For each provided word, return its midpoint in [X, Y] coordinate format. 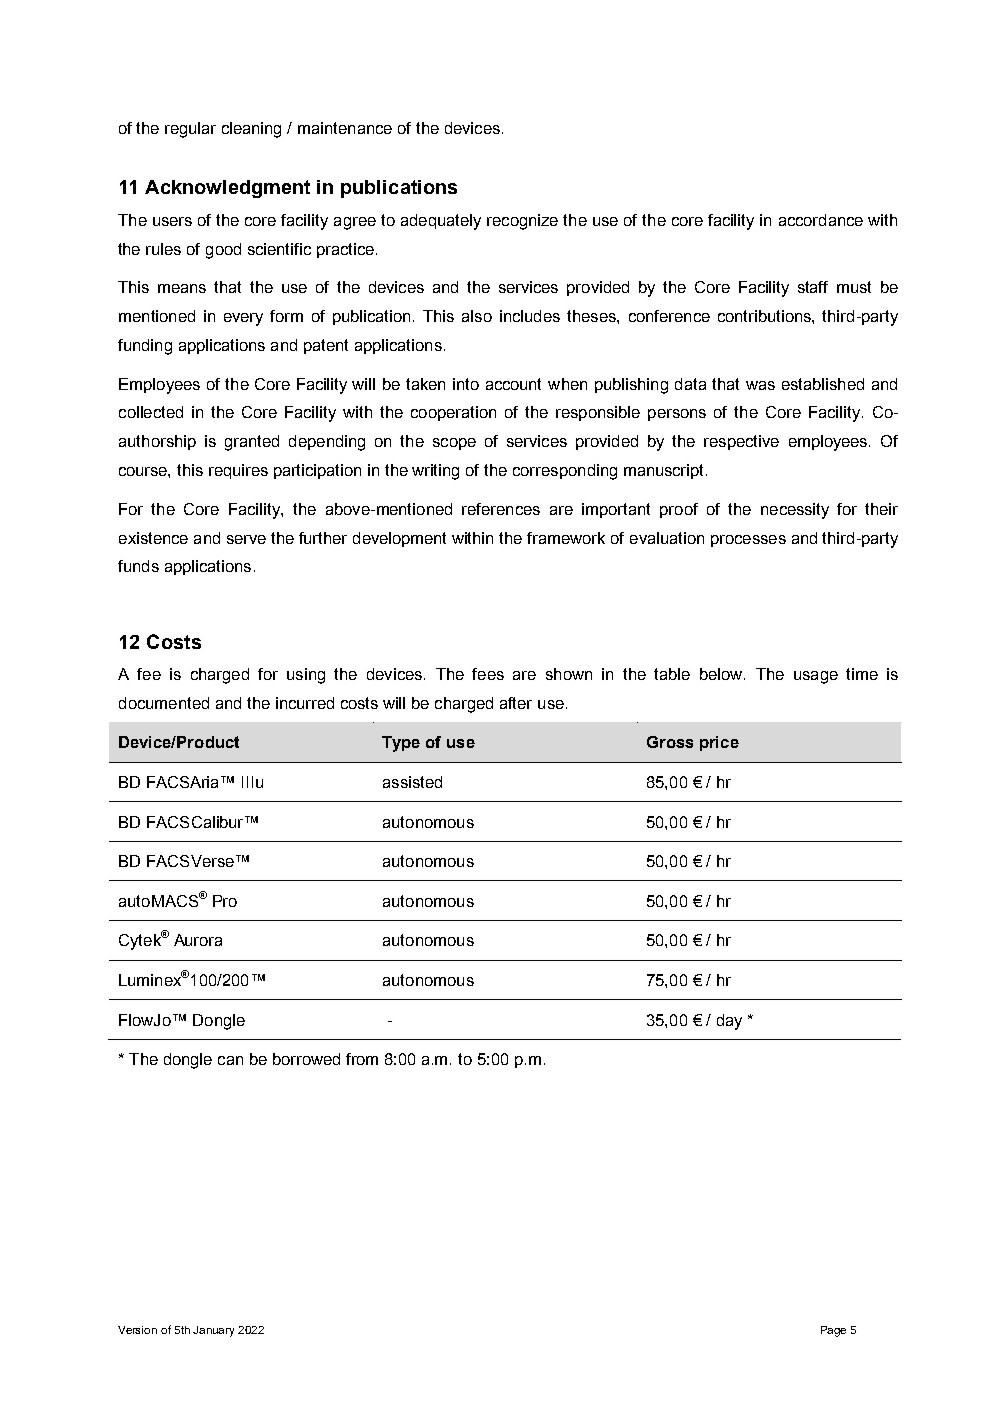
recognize [522, 222]
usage [816, 677]
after [516, 703]
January [213, 1331]
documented [164, 703]
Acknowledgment [227, 189]
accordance [821, 220]
